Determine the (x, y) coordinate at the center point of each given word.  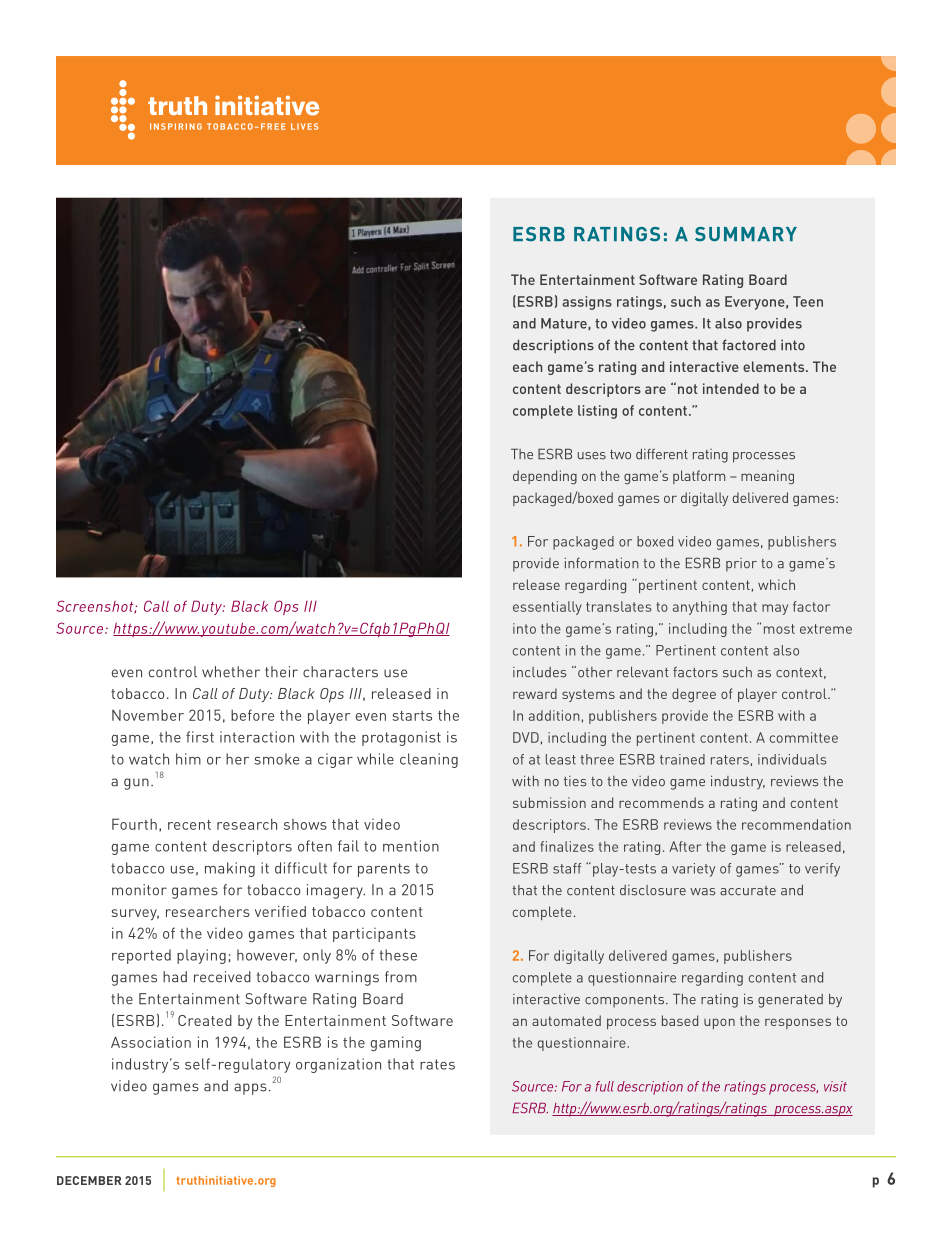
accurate (748, 891)
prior (741, 565)
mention (411, 846)
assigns (587, 303)
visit (835, 1086)
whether (231, 672)
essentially (547, 608)
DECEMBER (89, 1180)
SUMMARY (746, 234)
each (527, 366)
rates (437, 1064)
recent (189, 825)
